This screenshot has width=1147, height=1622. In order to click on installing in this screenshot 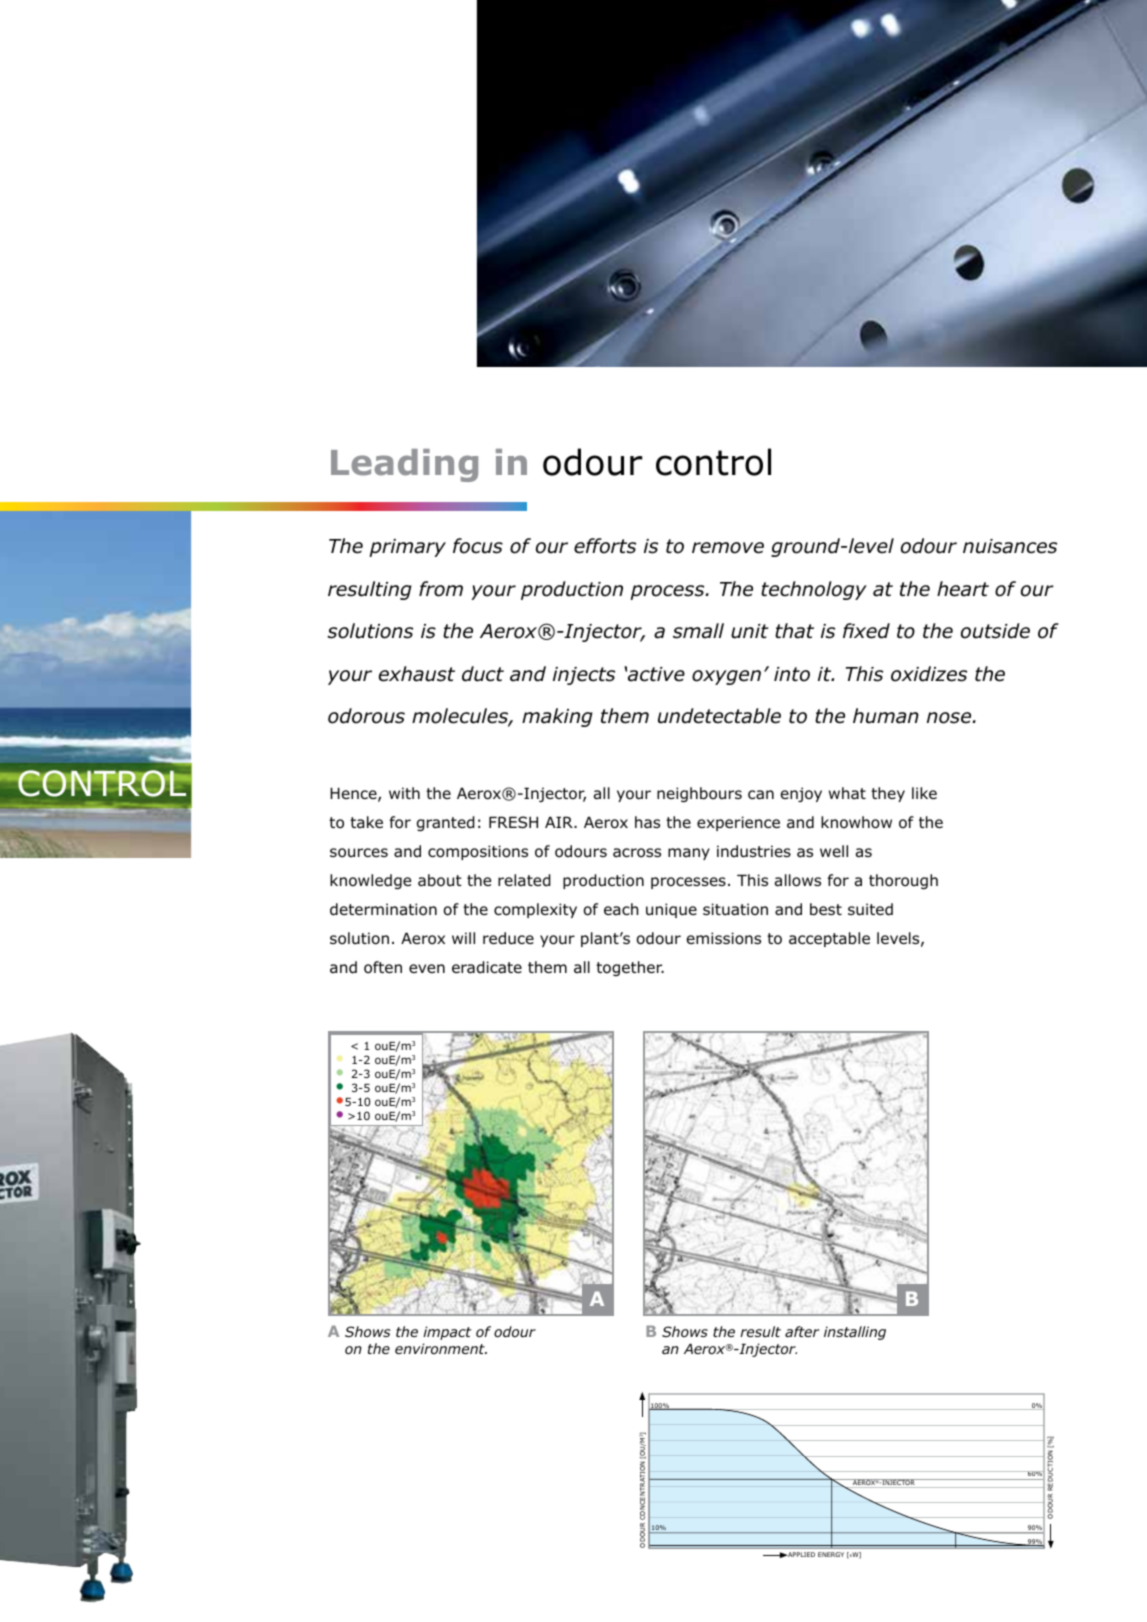, I will do `click(855, 1333)`.
